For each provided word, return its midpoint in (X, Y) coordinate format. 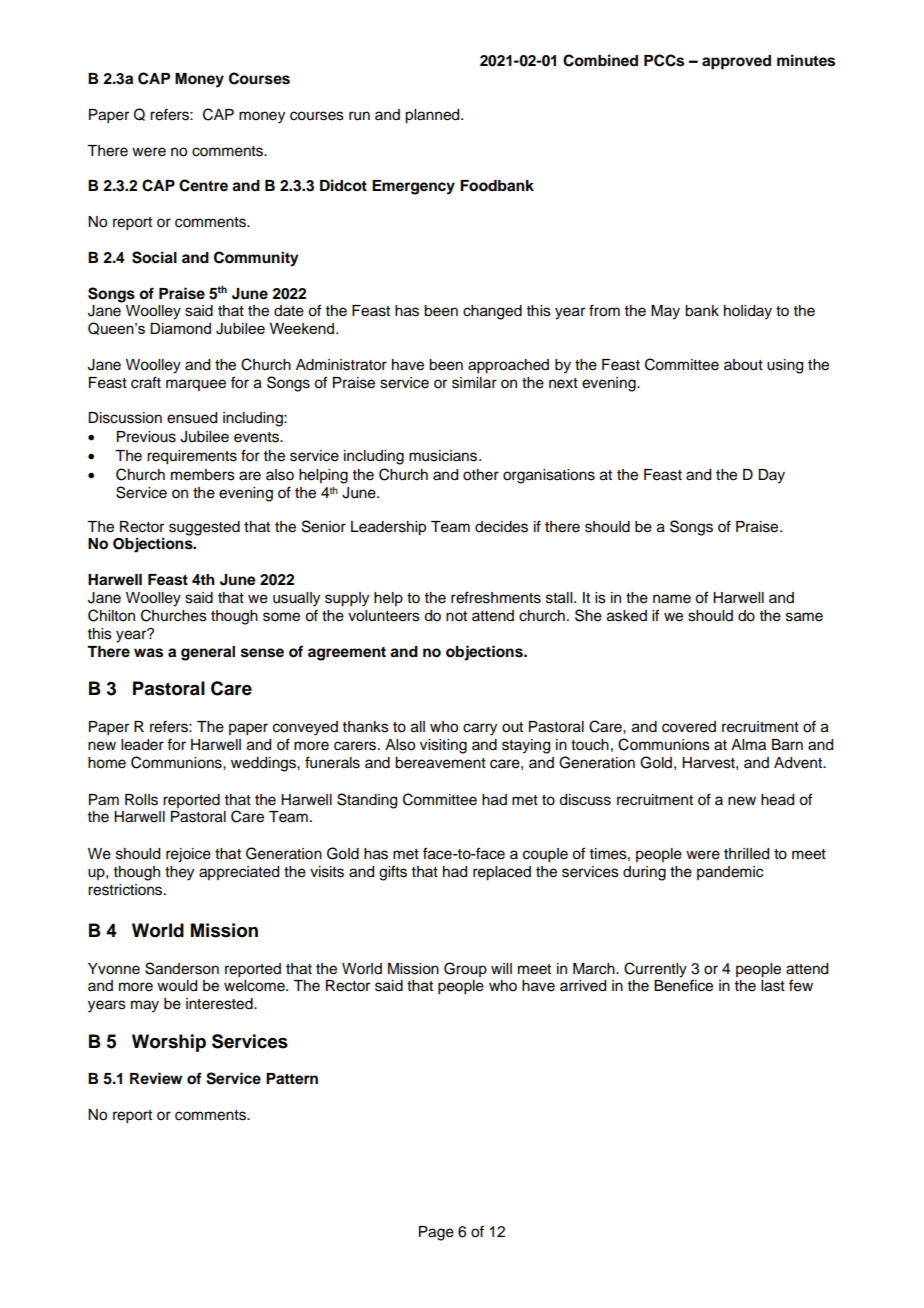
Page (436, 1233)
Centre (203, 185)
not (456, 616)
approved (736, 62)
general (208, 653)
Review (156, 1078)
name (672, 599)
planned (433, 116)
